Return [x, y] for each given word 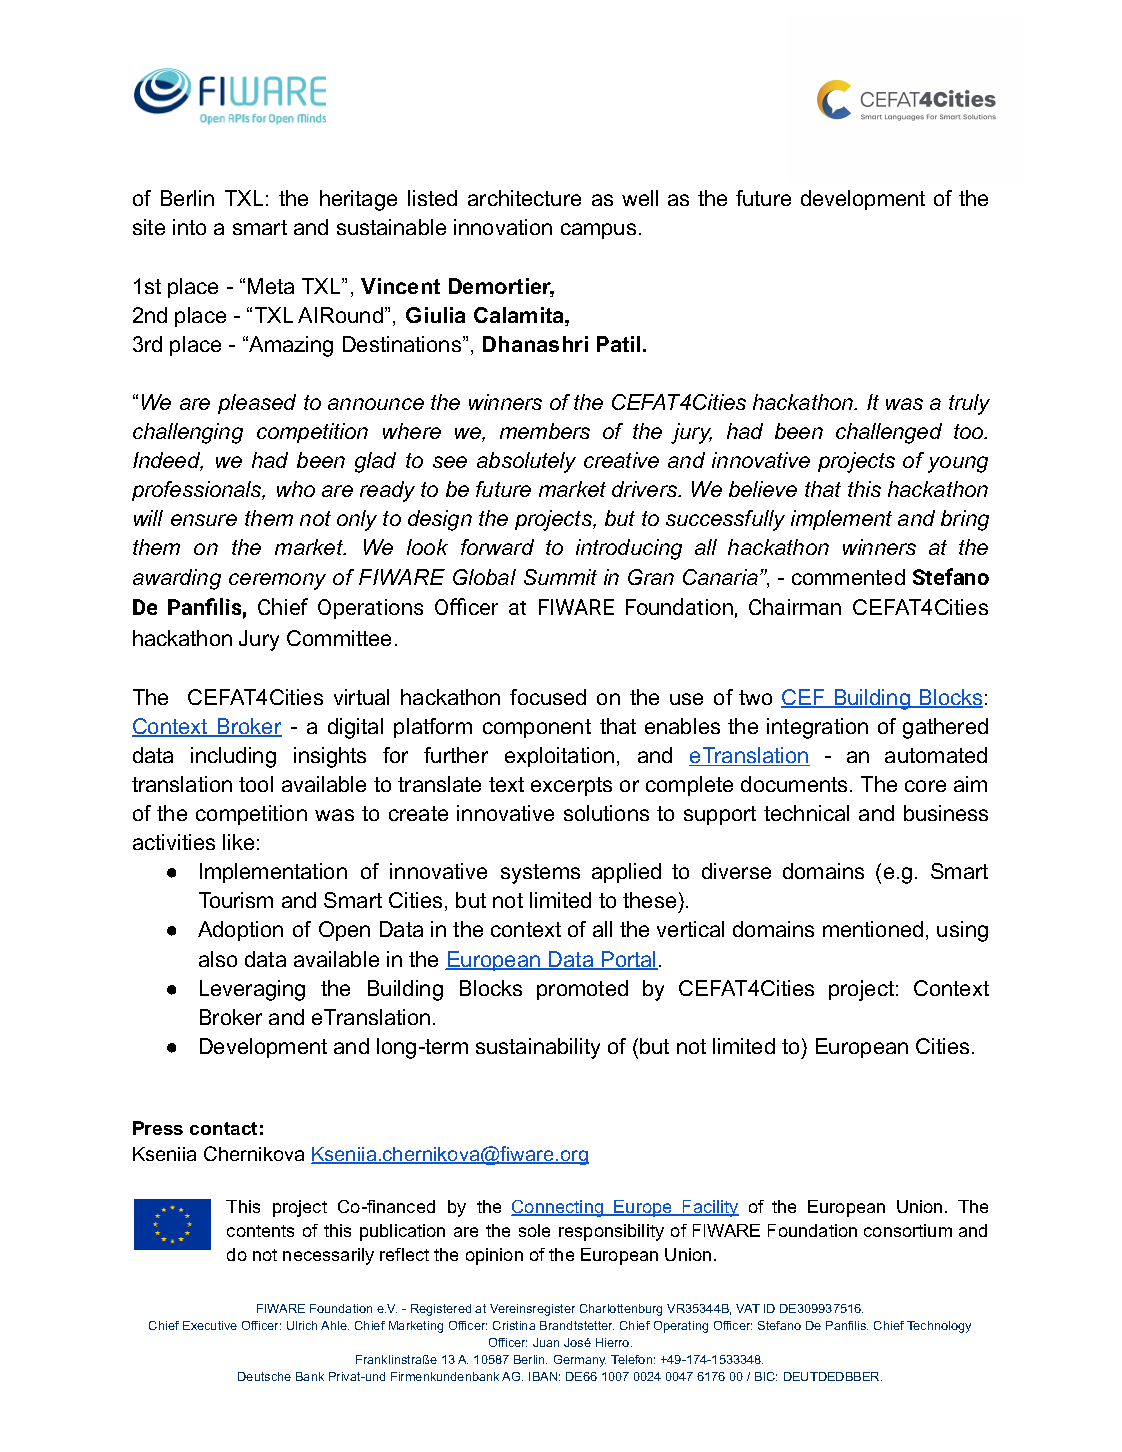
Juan [546, 1342]
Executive [210, 1325]
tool [256, 784]
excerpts [571, 786]
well [640, 198]
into [189, 227]
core [925, 786]
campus [598, 231]
